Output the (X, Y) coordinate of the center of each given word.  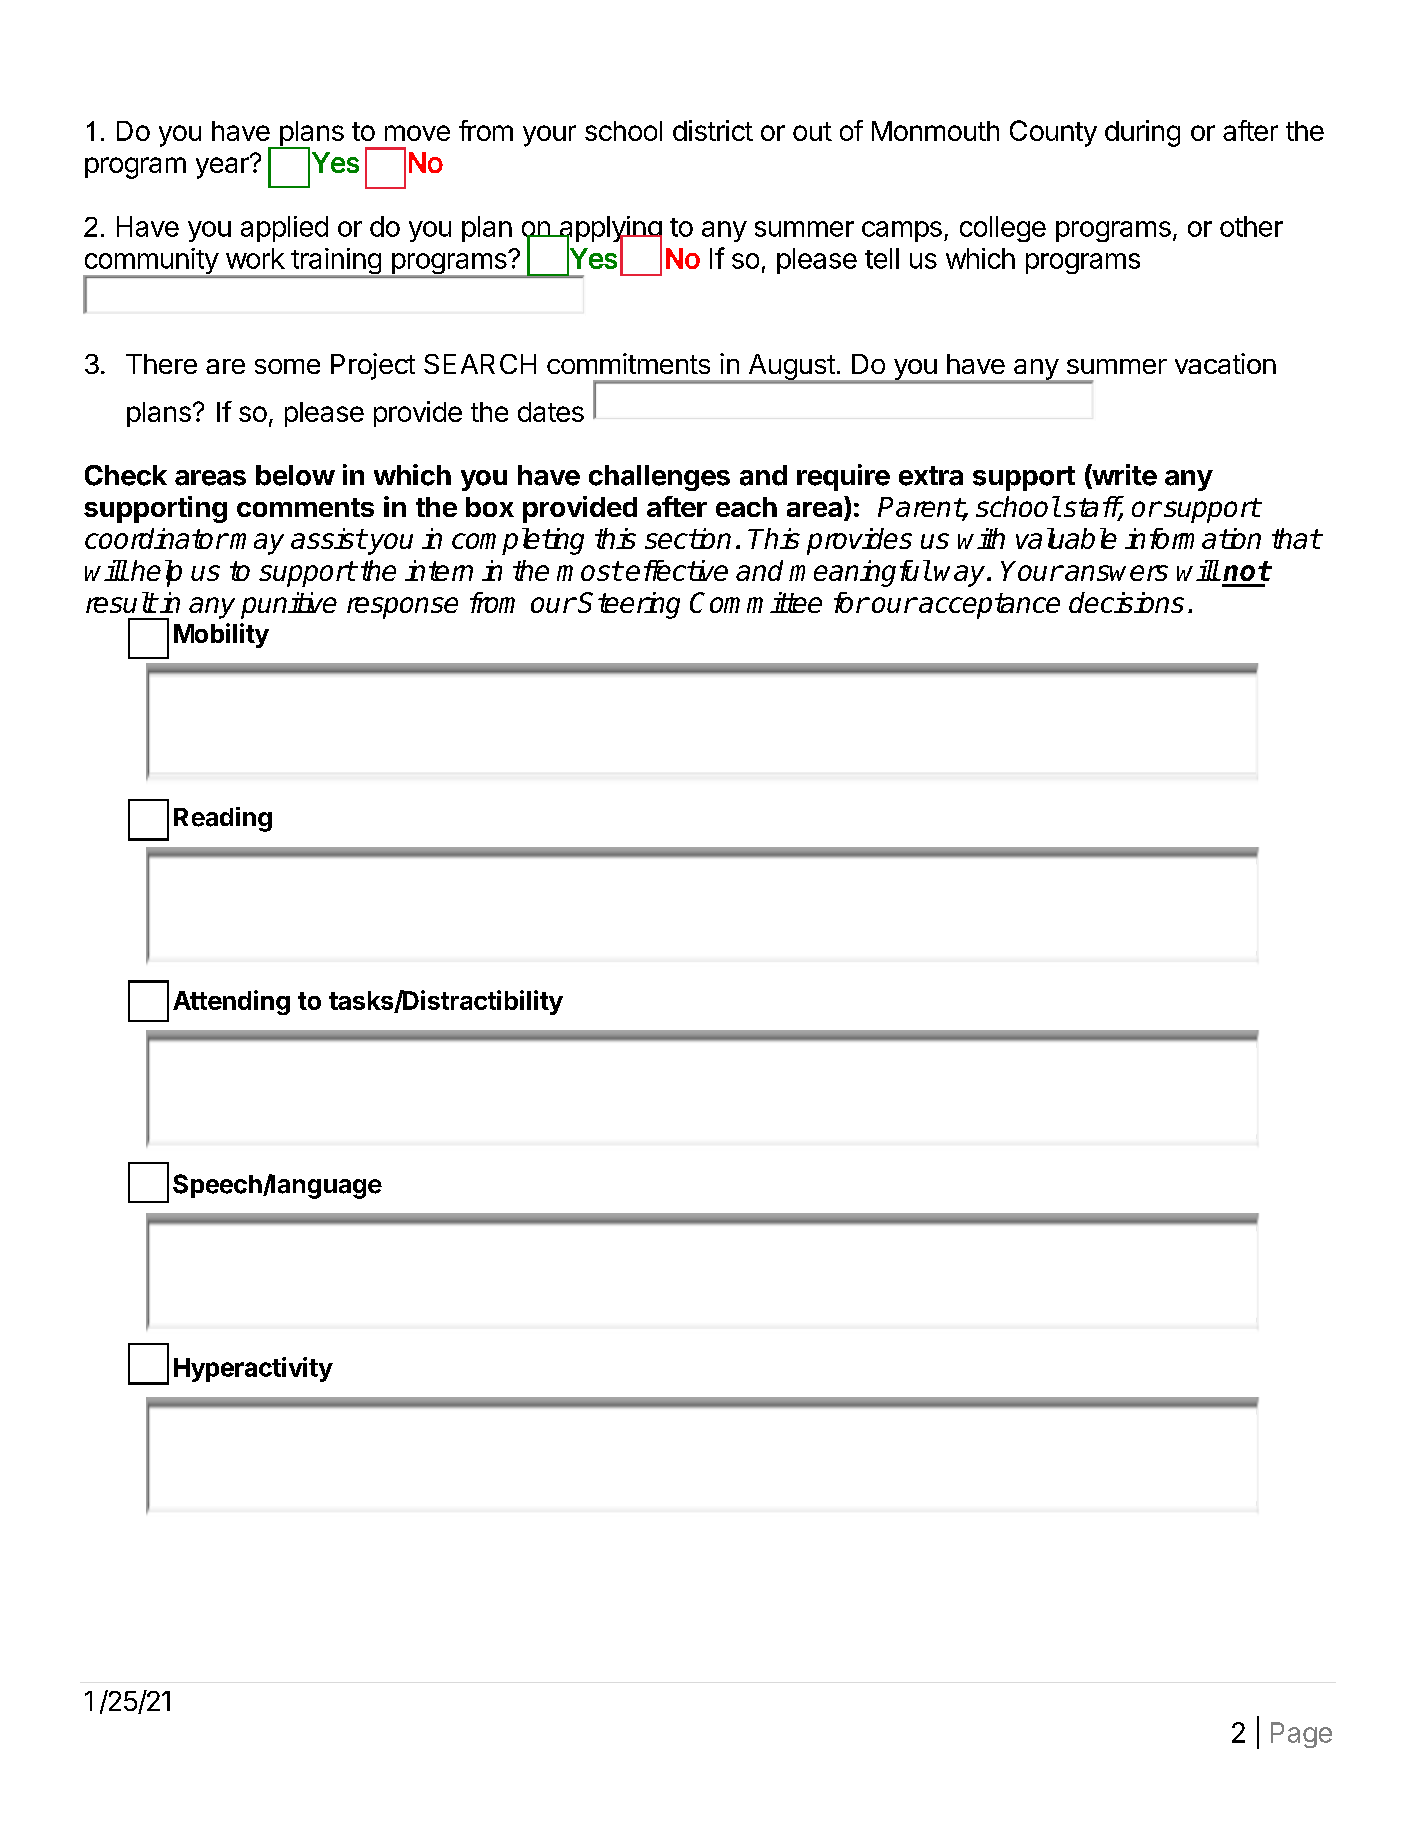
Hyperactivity (253, 1369)
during (1142, 133)
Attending (231, 1002)
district (713, 130)
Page (1301, 1735)
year (223, 167)
